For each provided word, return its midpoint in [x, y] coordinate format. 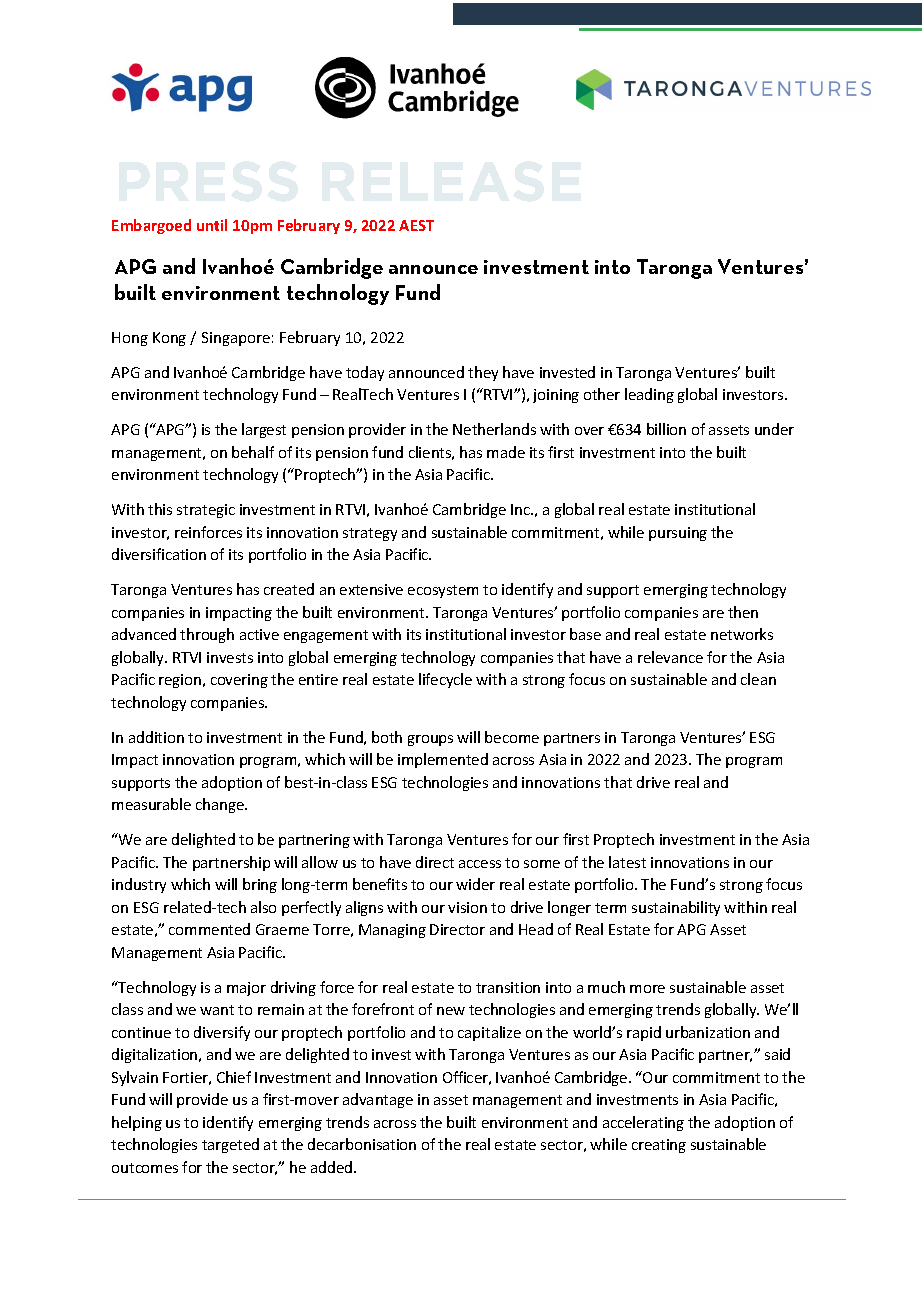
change [221, 805]
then [743, 612]
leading [649, 395]
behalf [253, 452]
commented [209, 929]
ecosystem [443, 591]
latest [627, 862]
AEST [416, 225]
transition [508, 987]
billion [666, 429]
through [207, 635]
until [212, 225]
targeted [230, 1145]
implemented [443, 760]
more [647, 989]
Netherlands [494, 429]
